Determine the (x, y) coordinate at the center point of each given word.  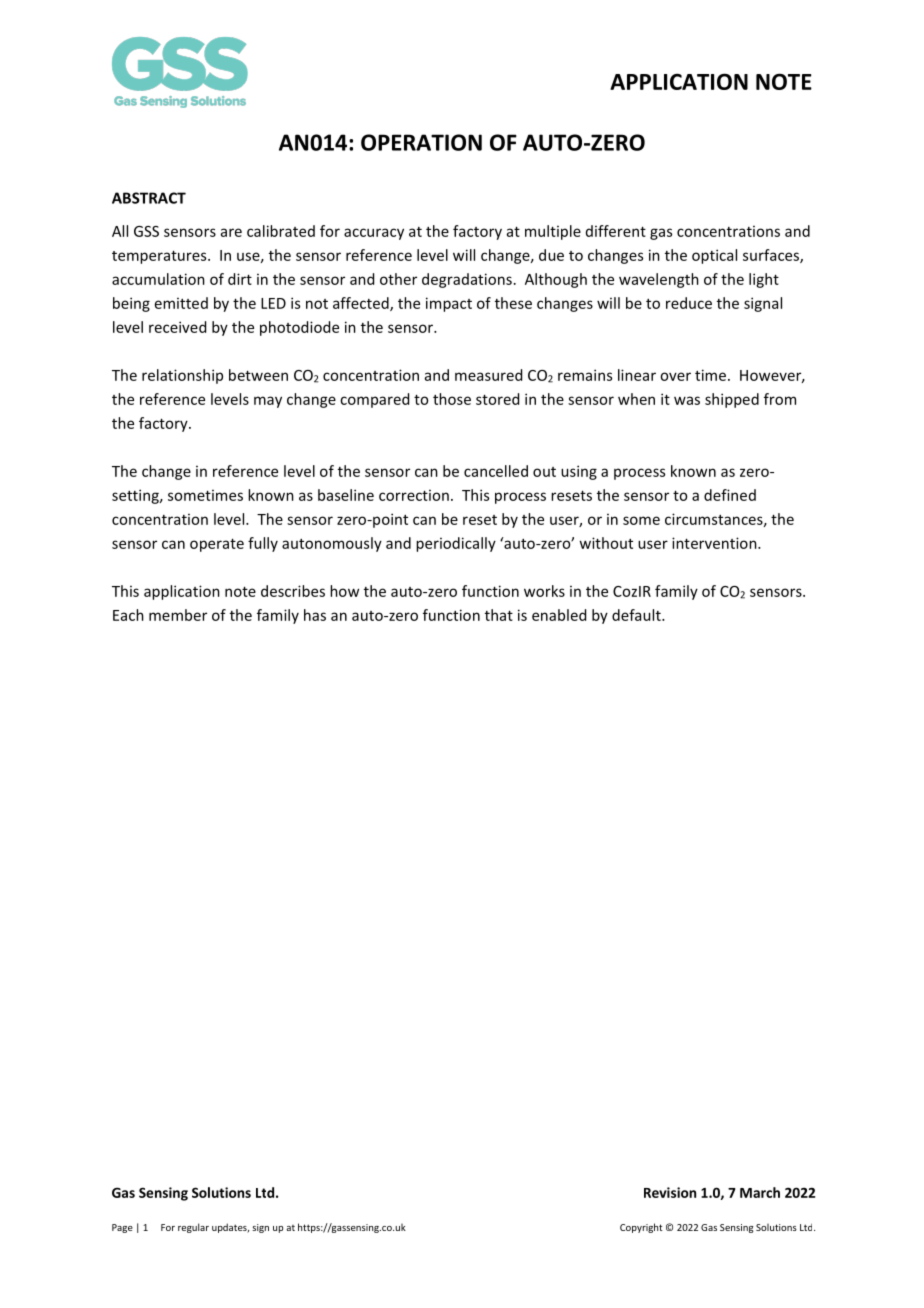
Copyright (641, 1228)
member (178, 615)
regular (193, 1228)
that (499, 615)
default (637, 615)
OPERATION (421, 142)
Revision (670, 1192)
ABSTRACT (149, 198)
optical (714, 256)
